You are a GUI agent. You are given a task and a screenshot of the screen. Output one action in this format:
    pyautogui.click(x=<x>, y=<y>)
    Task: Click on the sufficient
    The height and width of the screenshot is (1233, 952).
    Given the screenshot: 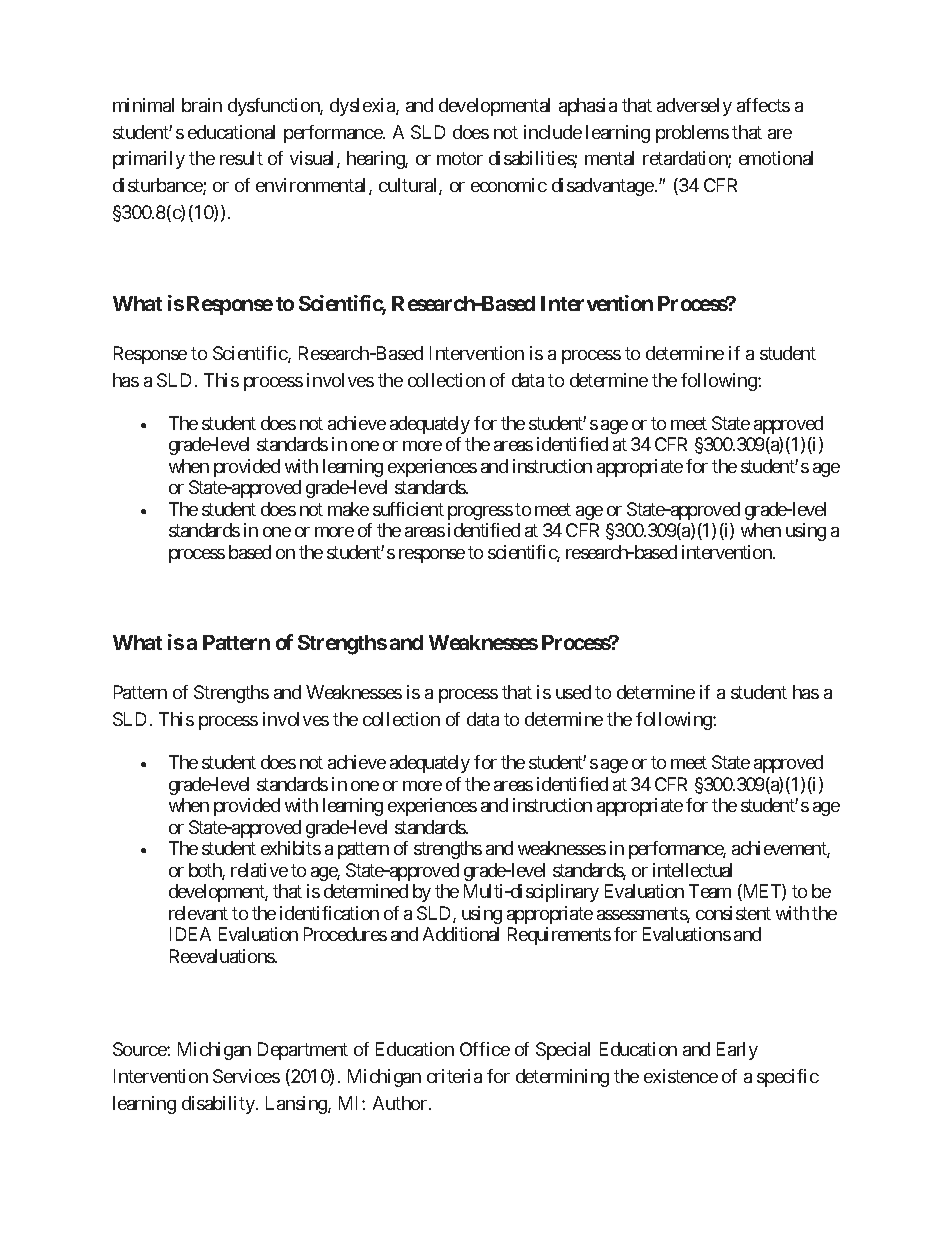 What is the action you would take?
    pyautogui.click(x=408, y=509)
